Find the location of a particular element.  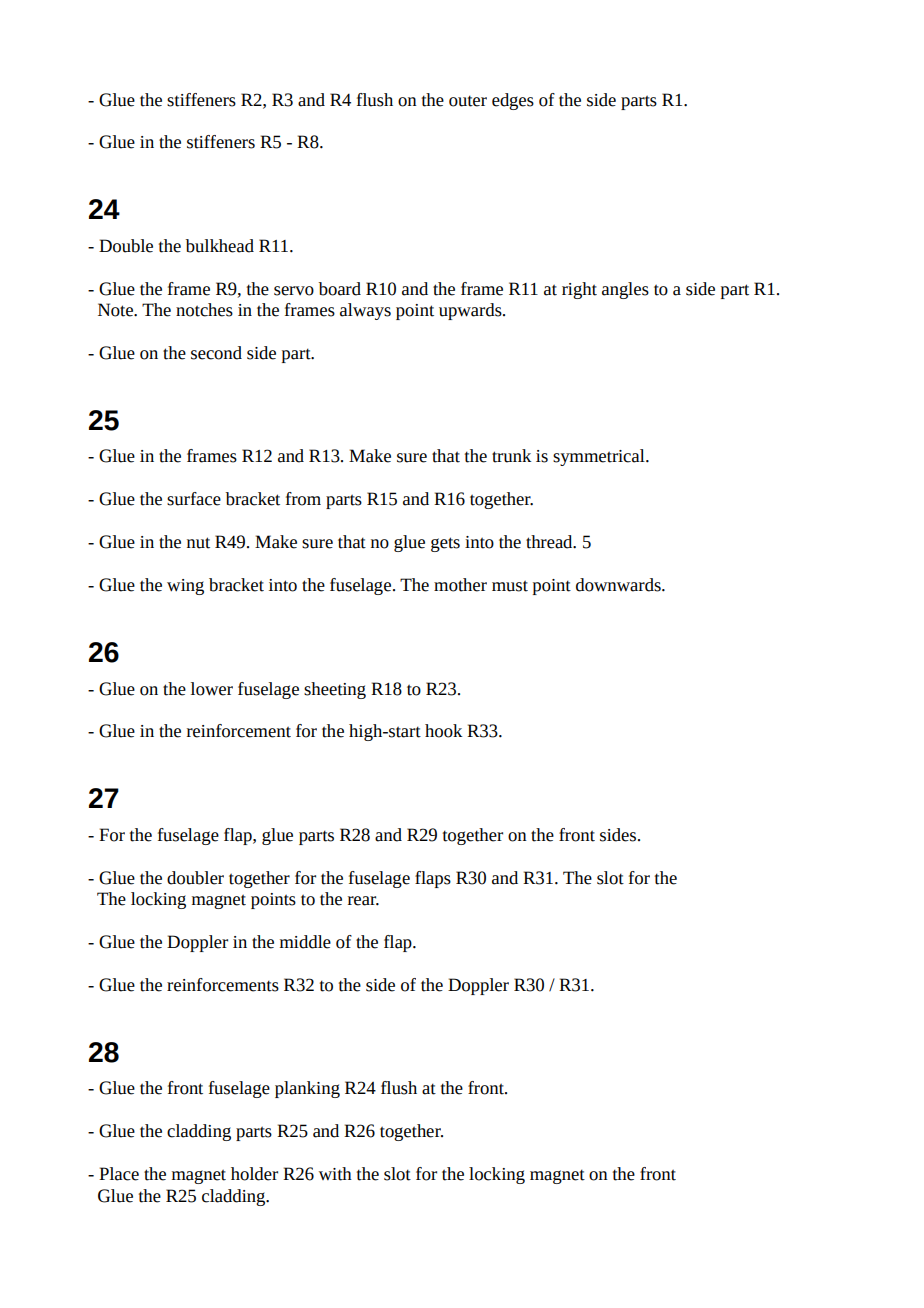

must is located at coordinates (510, 586).
